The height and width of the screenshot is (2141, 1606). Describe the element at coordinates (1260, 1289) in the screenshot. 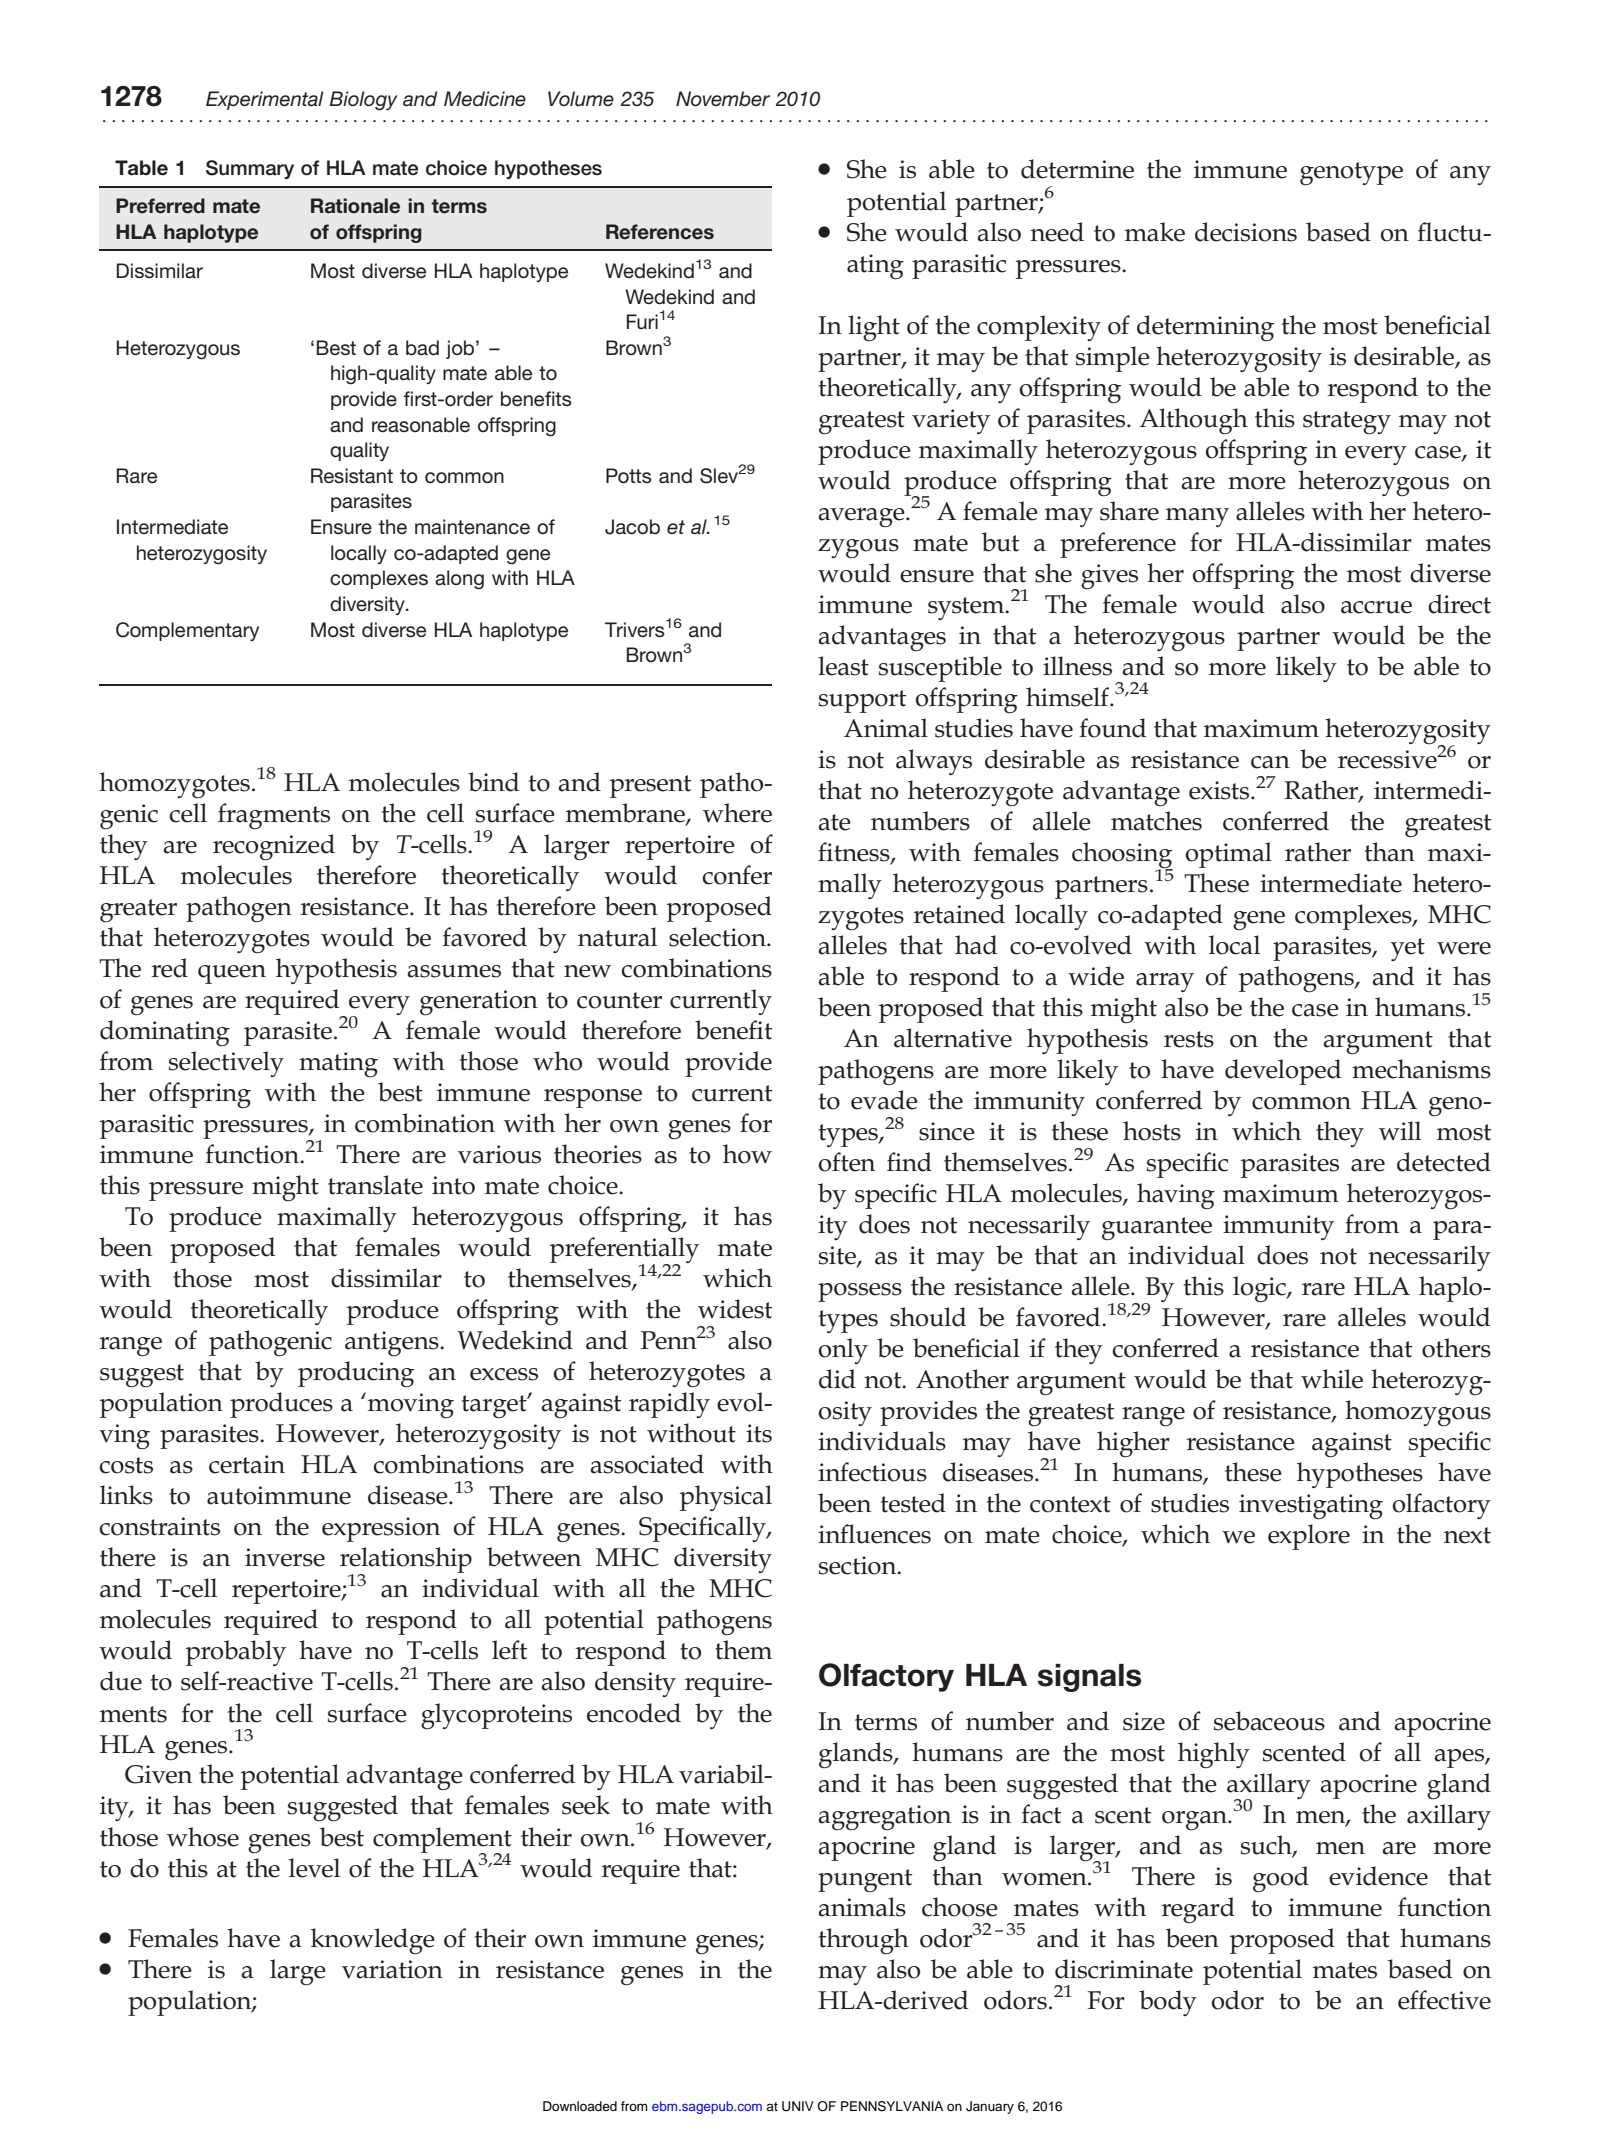

I see `logic` at that location.
